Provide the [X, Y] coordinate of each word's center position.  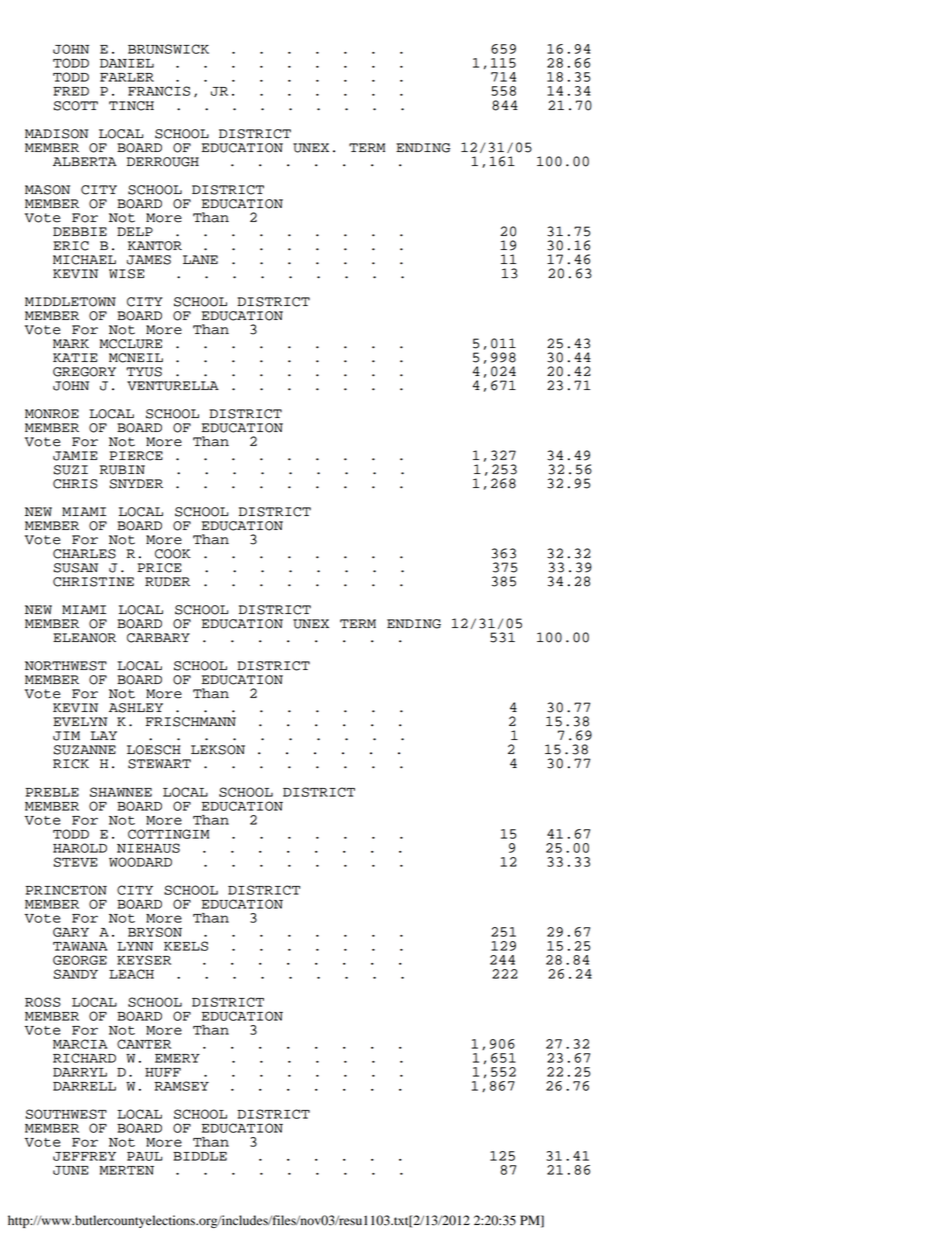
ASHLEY [136, 708]
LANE [200, 259]
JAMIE [75, 456]
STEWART [159, 764]
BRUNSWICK [168, 49]
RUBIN [122, 470]
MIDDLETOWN [70, 302]
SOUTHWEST [66, 1114]
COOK [173, 554]
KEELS [186, 946]
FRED [71, 91]
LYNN [135, 946]
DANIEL [127, 63]
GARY [71, 932]
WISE [126, 274]
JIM [66, 736]
